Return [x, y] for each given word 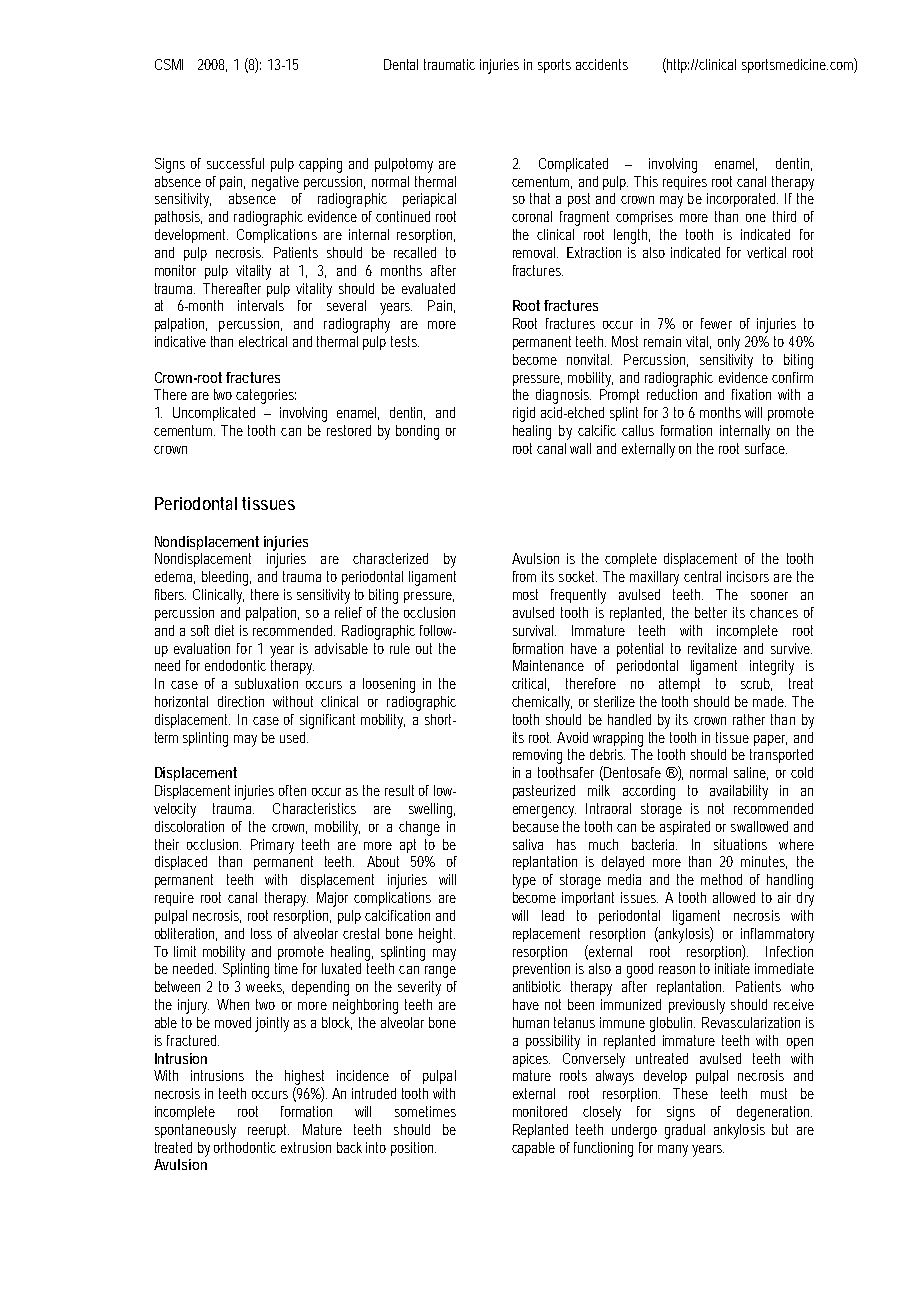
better [711, 612]
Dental [401, 64]
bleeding [226, 578]
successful [235, 163]
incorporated [742, 200]
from [524, 576]
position [413, 1149]
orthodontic [245, 1147]
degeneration [774, 1113]
